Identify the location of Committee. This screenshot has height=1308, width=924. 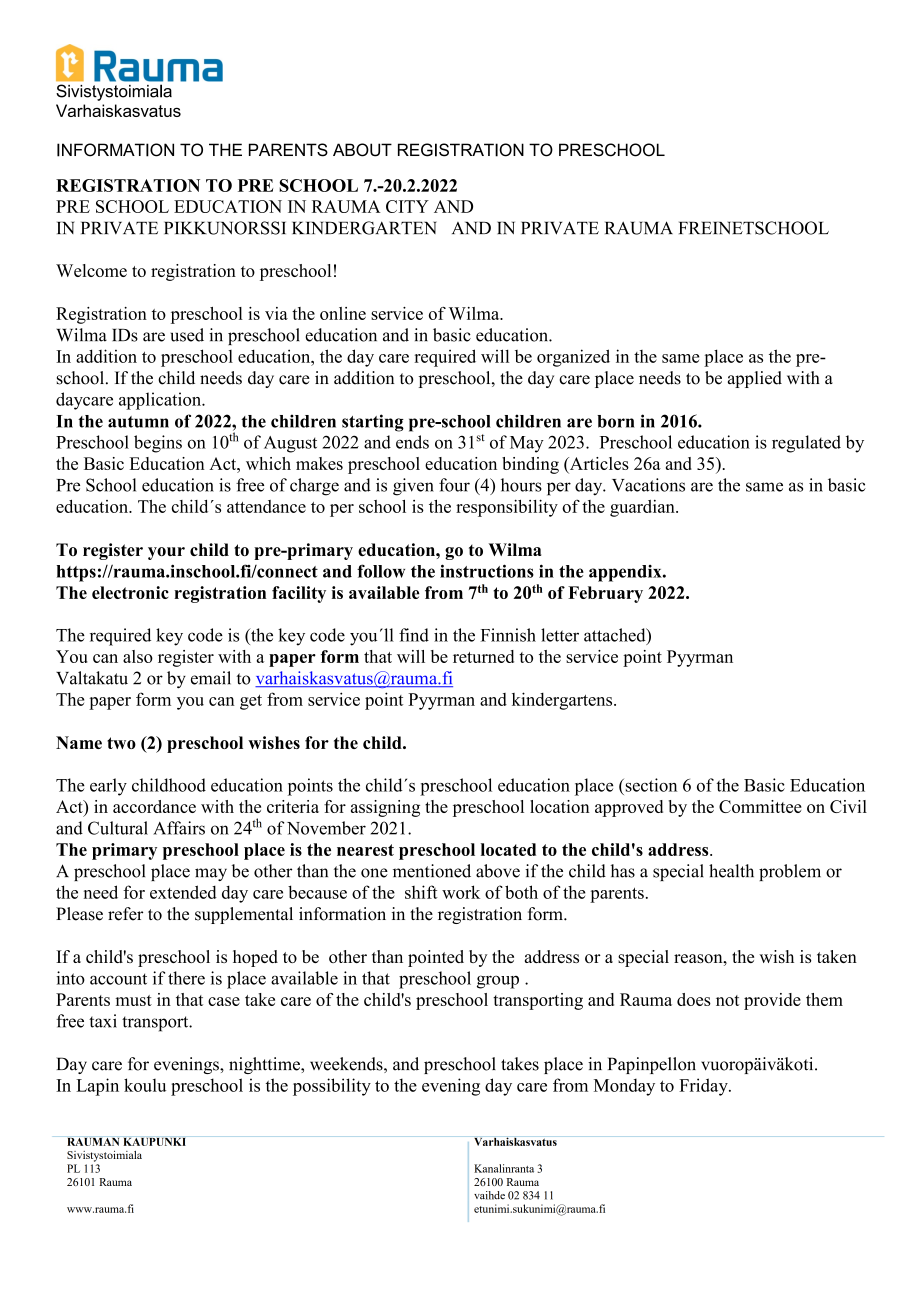
(760, 806).
